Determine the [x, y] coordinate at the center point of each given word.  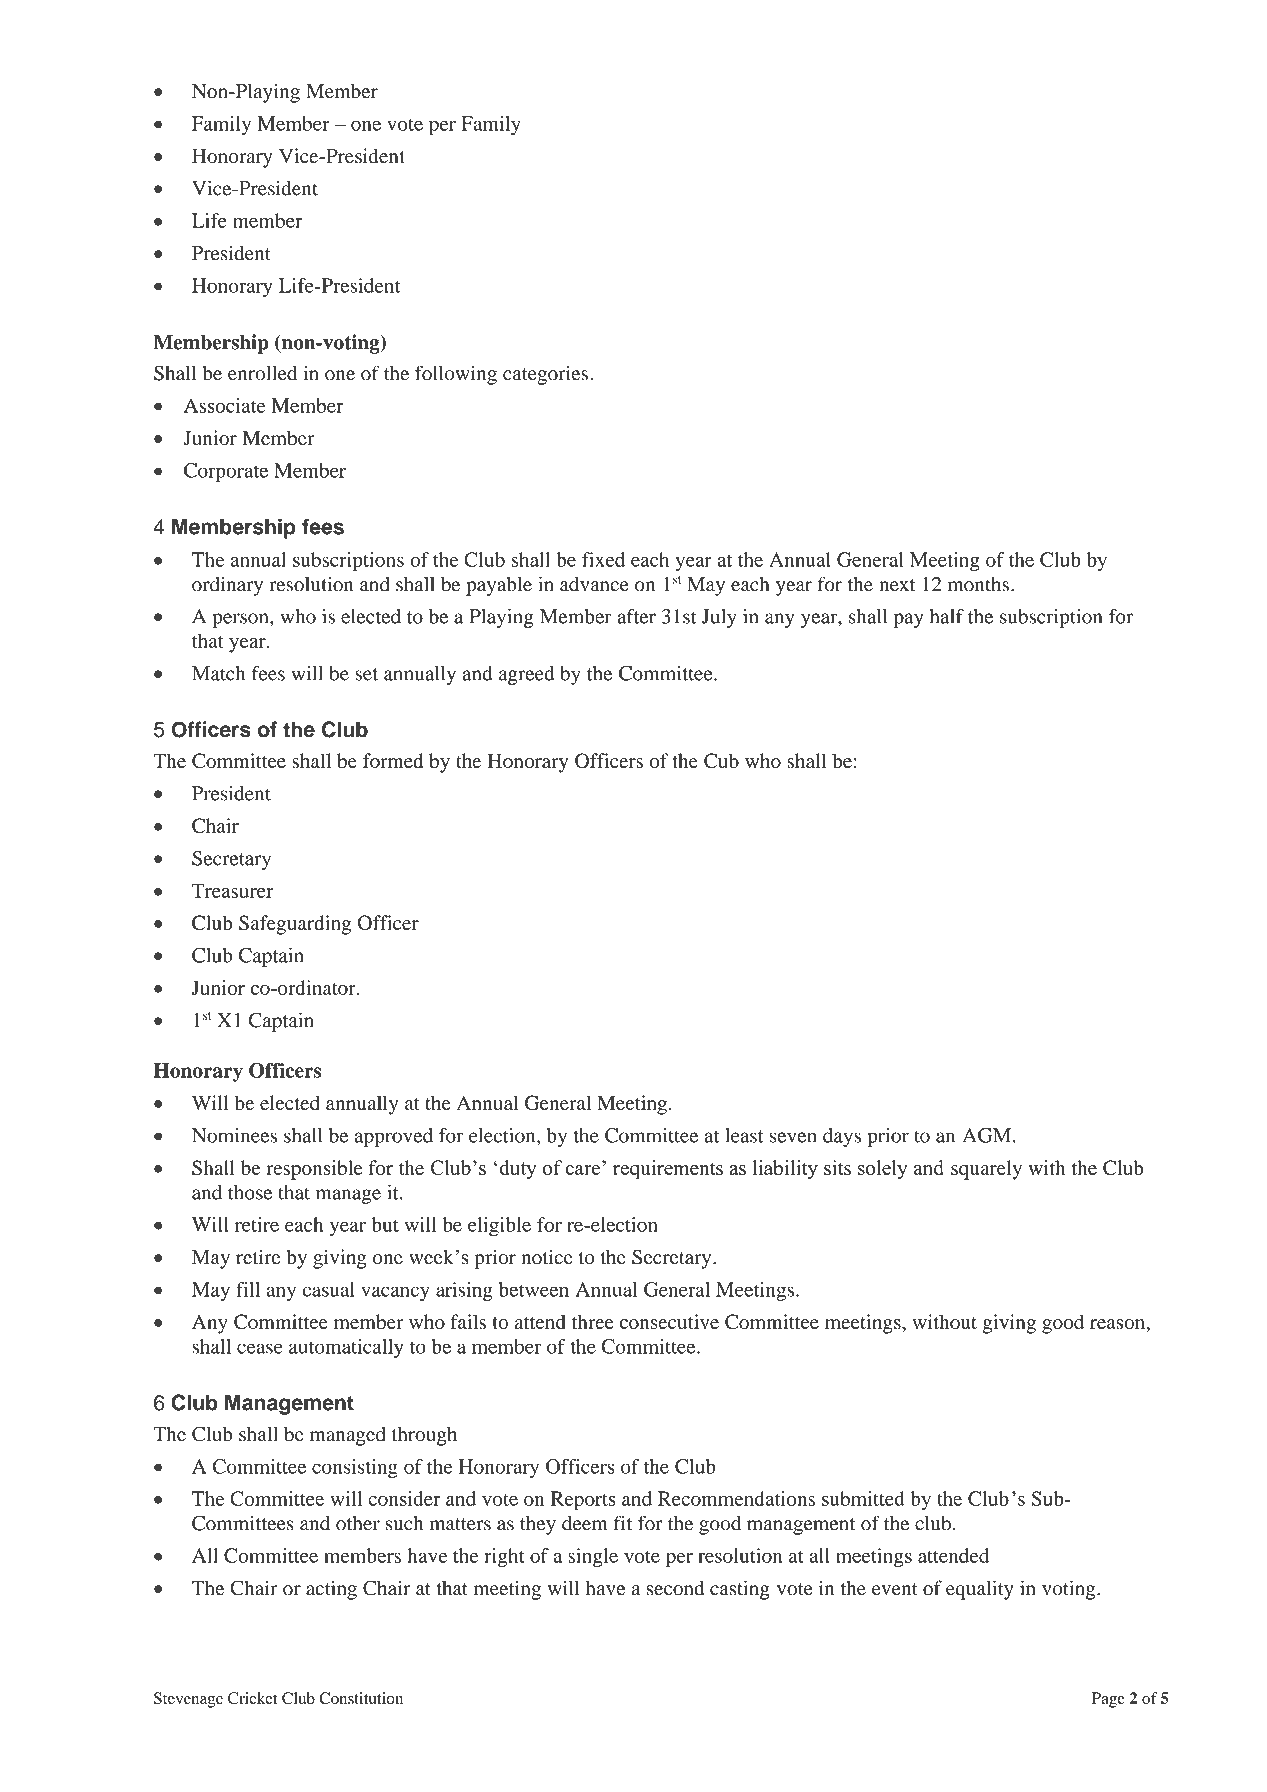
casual [328, 1289]
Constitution [361, 1698]
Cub [721, 761]
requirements [668, 1170]
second [675, 1588]
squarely [986, 1170]
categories [545, 375]
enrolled [262, 373]
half [947, 616]
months [978, 584]
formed [393, 760]
